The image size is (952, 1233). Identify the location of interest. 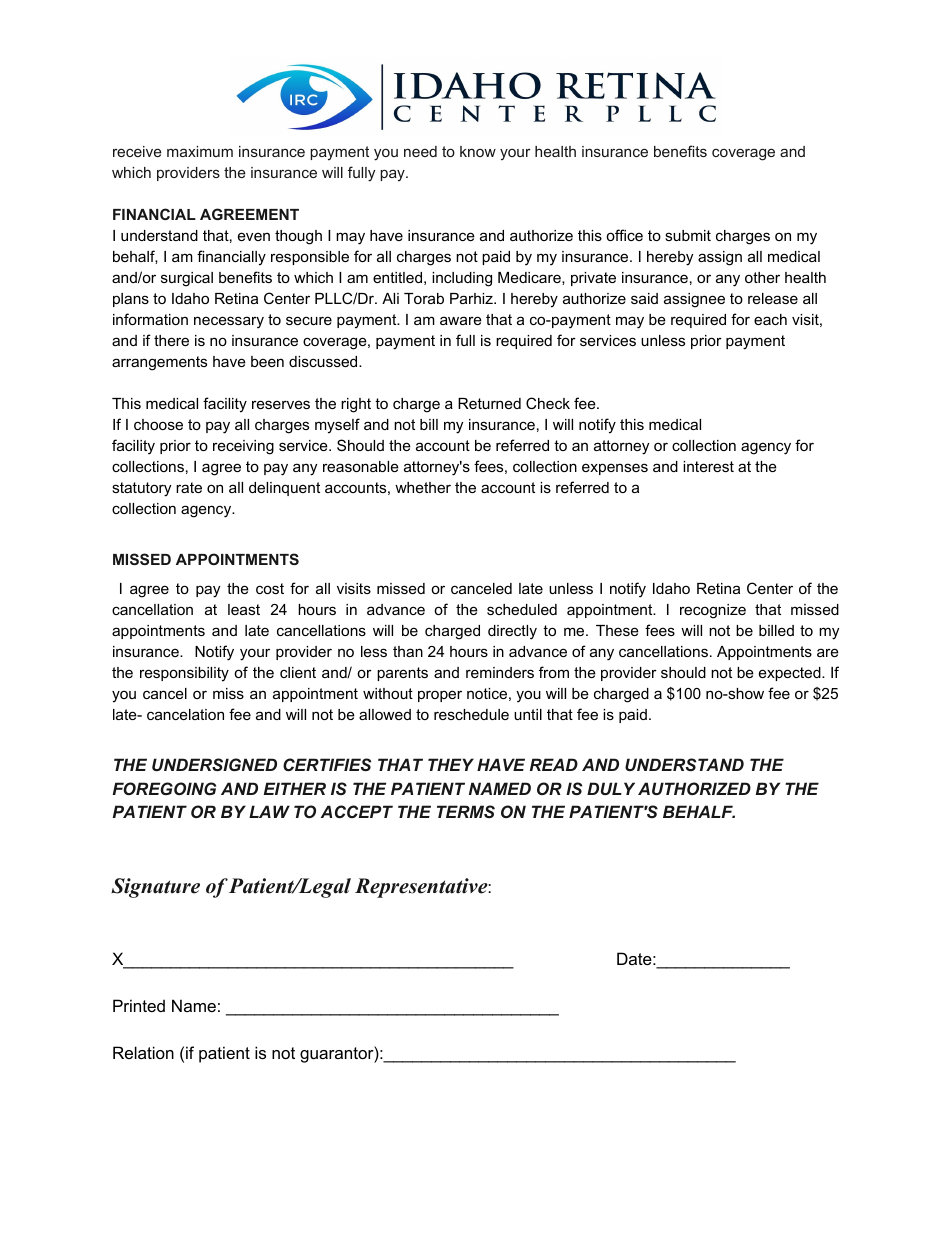
(708, 466).
